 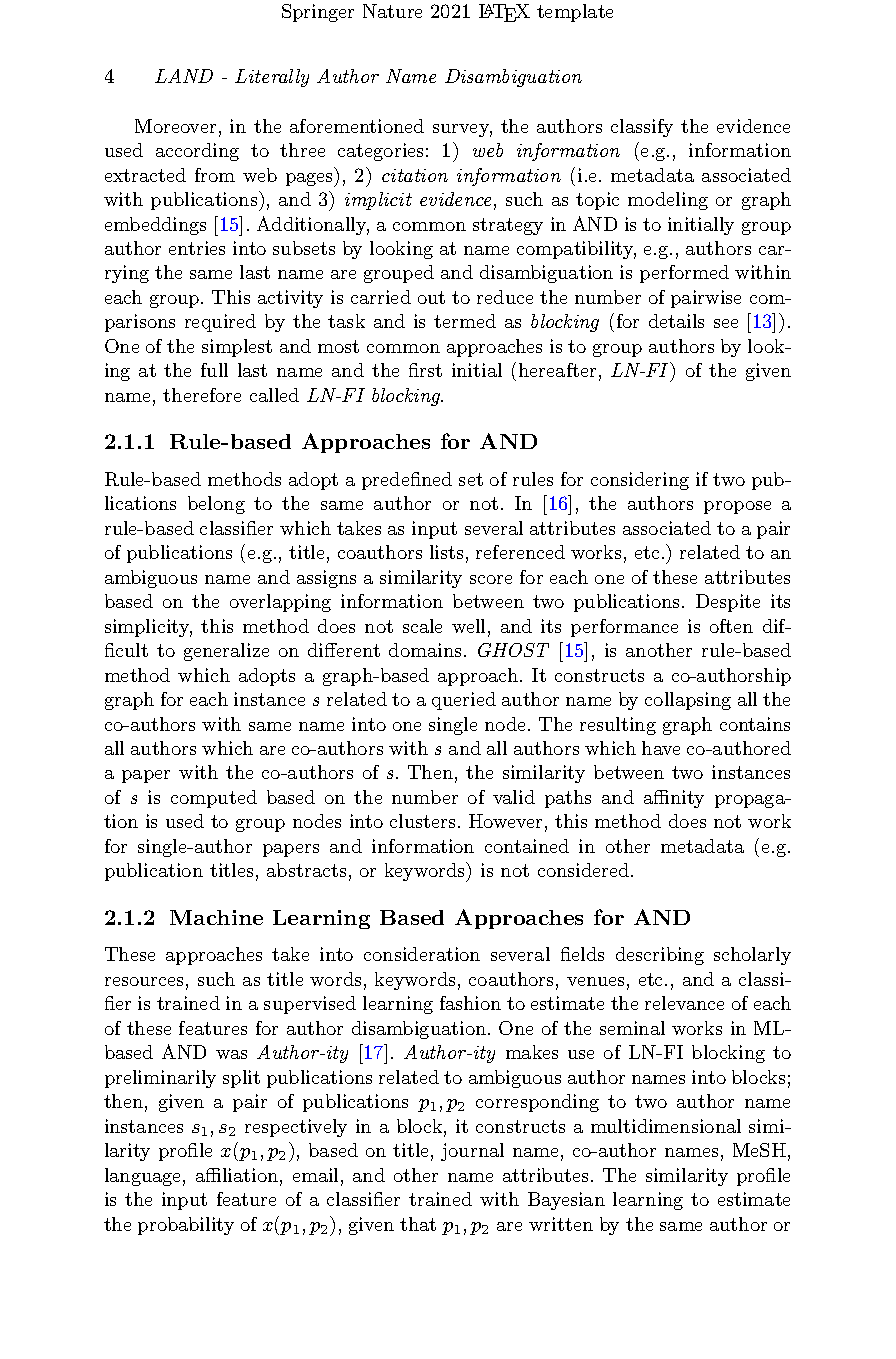 What do you see at coordinates (422, 821) in the screenshot?
I see `clusters` at bounding box center [422, 821].
